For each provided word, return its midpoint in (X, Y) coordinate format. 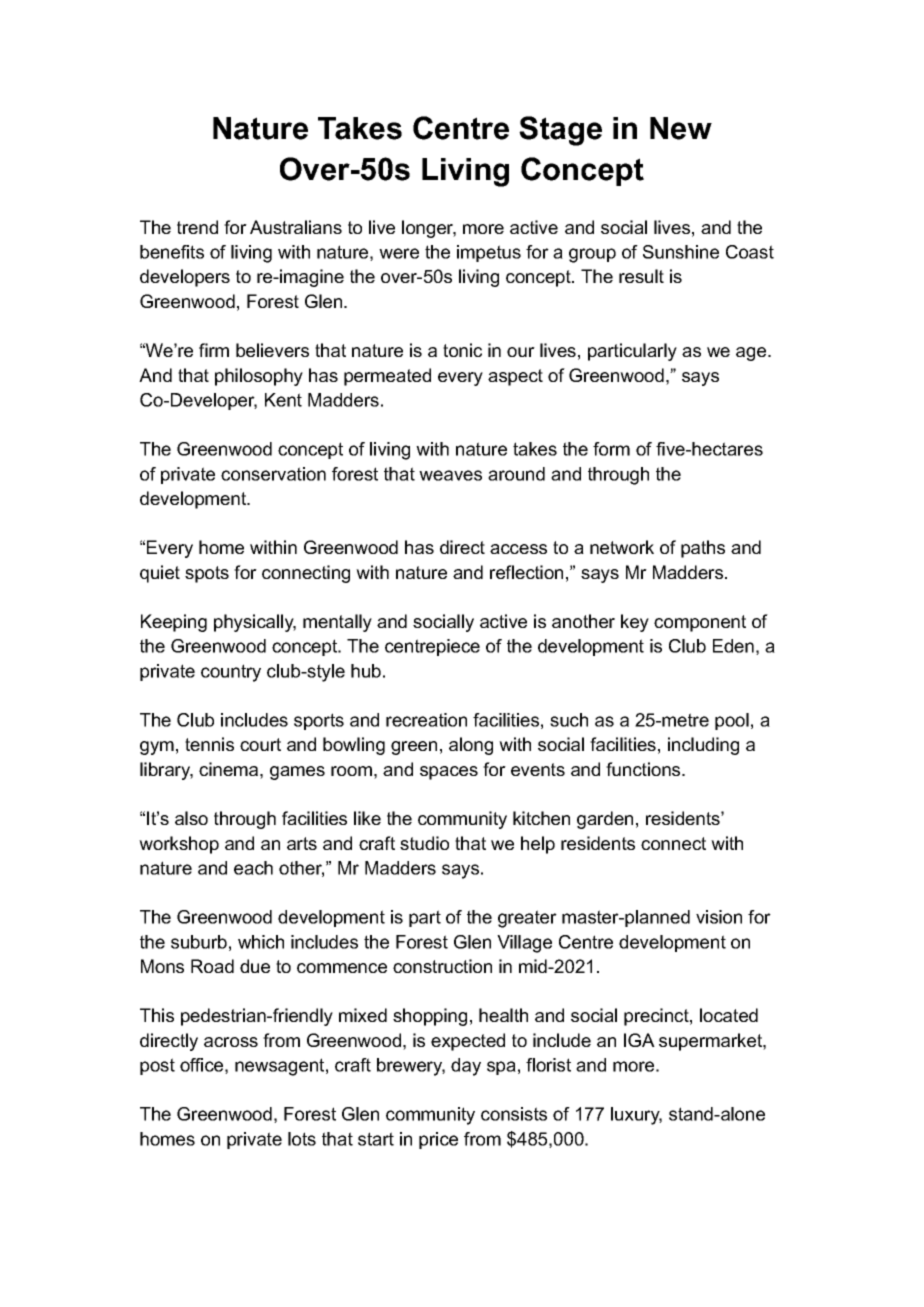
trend (197, 227)
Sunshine (681, 252)
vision (719, 917)
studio (424, 843)
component (700, 623)
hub (366, 671)
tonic (462, 350)
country (231, 673)
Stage (560, 131)
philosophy (259, 377)
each (253, 868)
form (611, 449)
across (231, 1042)
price (438, 1140)
